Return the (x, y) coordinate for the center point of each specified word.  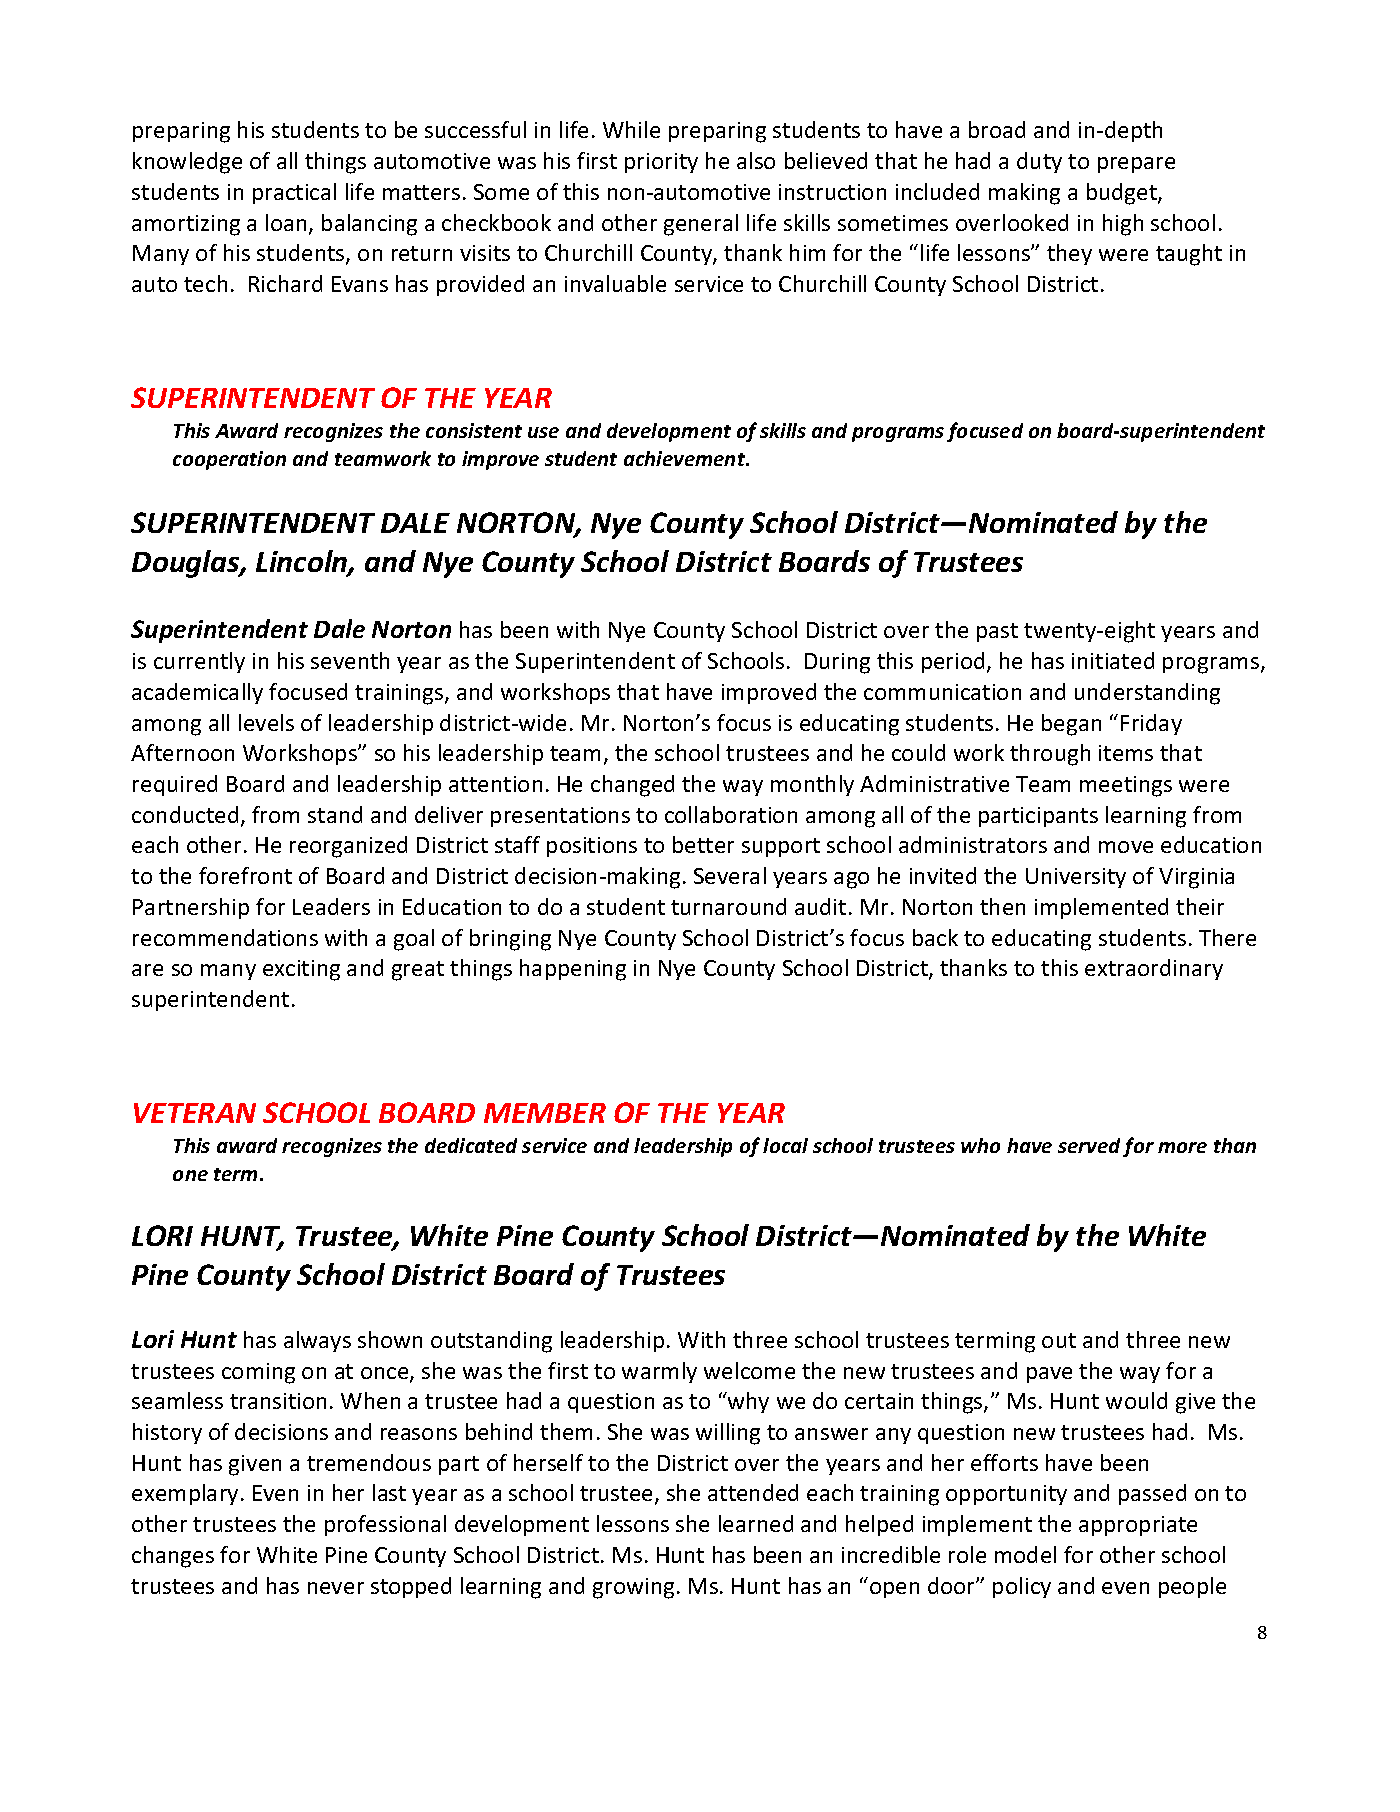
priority (661, 163)
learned (756, 1523)
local (785, 1145)
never (336, 1588)
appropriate (1138, 1526)
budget (1123, 194)
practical (294, 193)
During (837, 663)
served (1089, 1145)
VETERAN (195, 1113)
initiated (1113, 660)
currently (199, 662)
